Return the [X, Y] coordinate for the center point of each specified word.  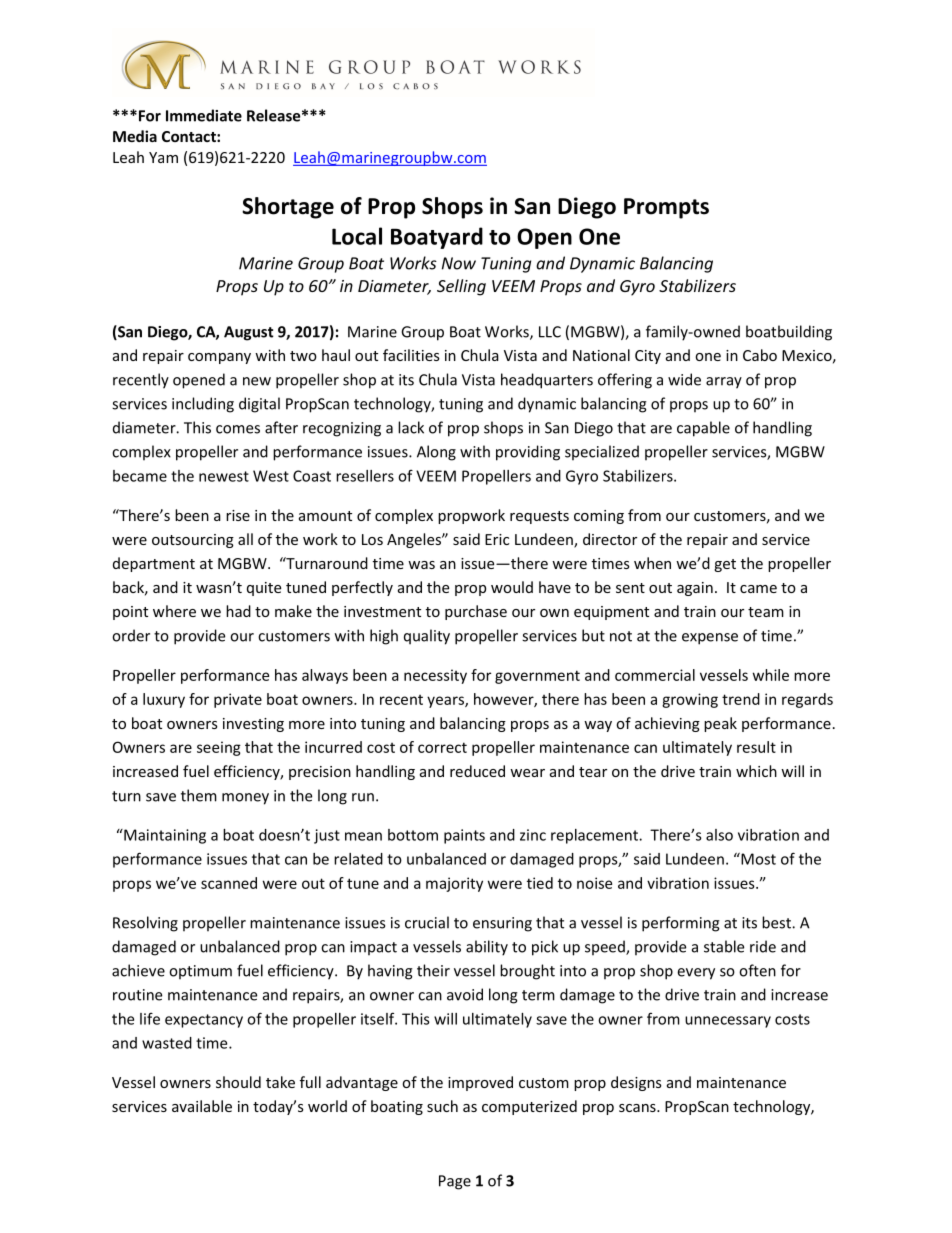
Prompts [666, 208]
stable [724, 946]
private [238, 700]
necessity [435, 676]
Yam [163, 157]
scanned [229, 883]
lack [411, 427]
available [202, 1106]
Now [459, 263]
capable [703, 429]
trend [741, 699]
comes [238, 429]
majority [454, 884]
